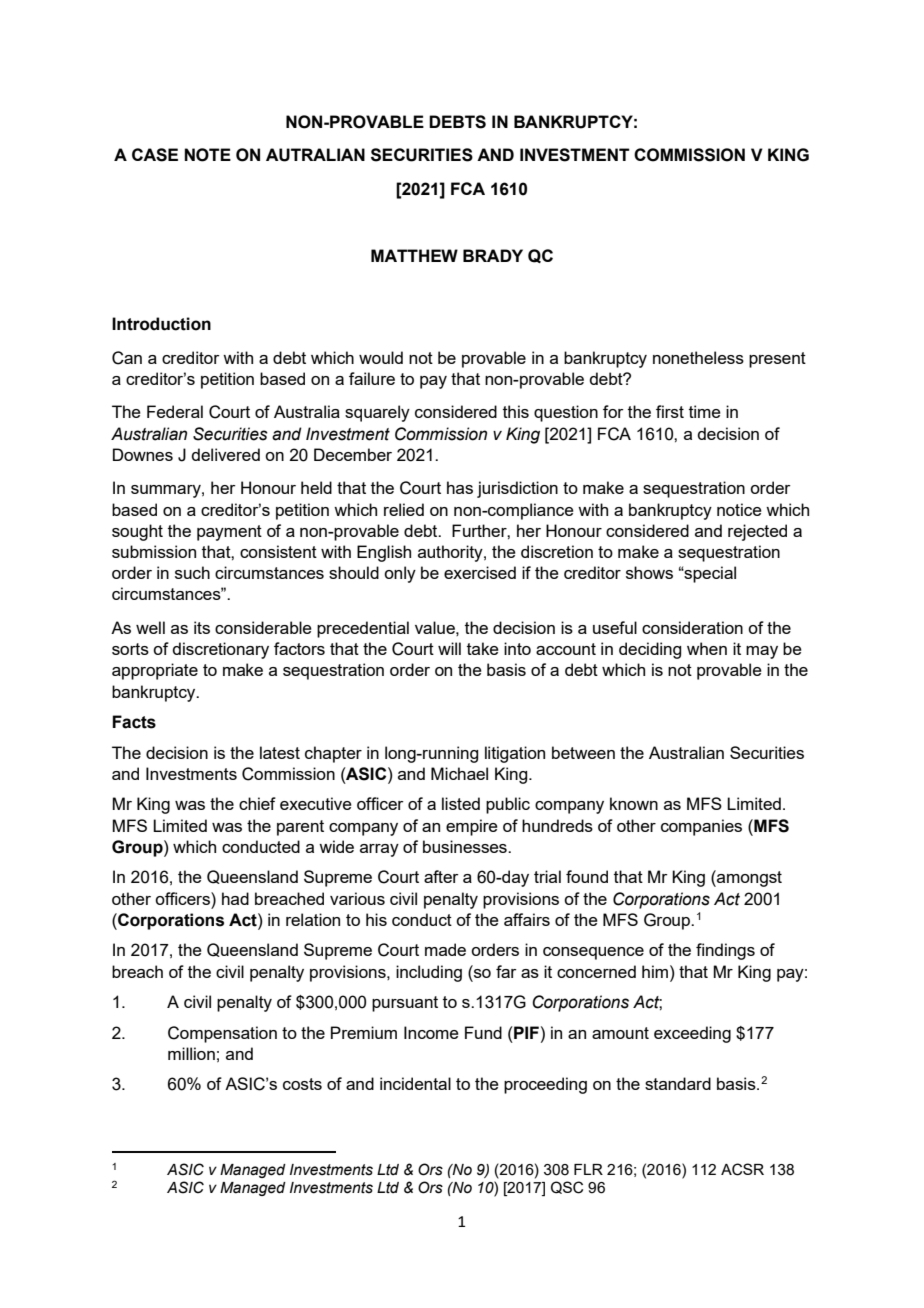 The width and height of the image is (924, 1308). I want to click on will, so click(449, 648).
